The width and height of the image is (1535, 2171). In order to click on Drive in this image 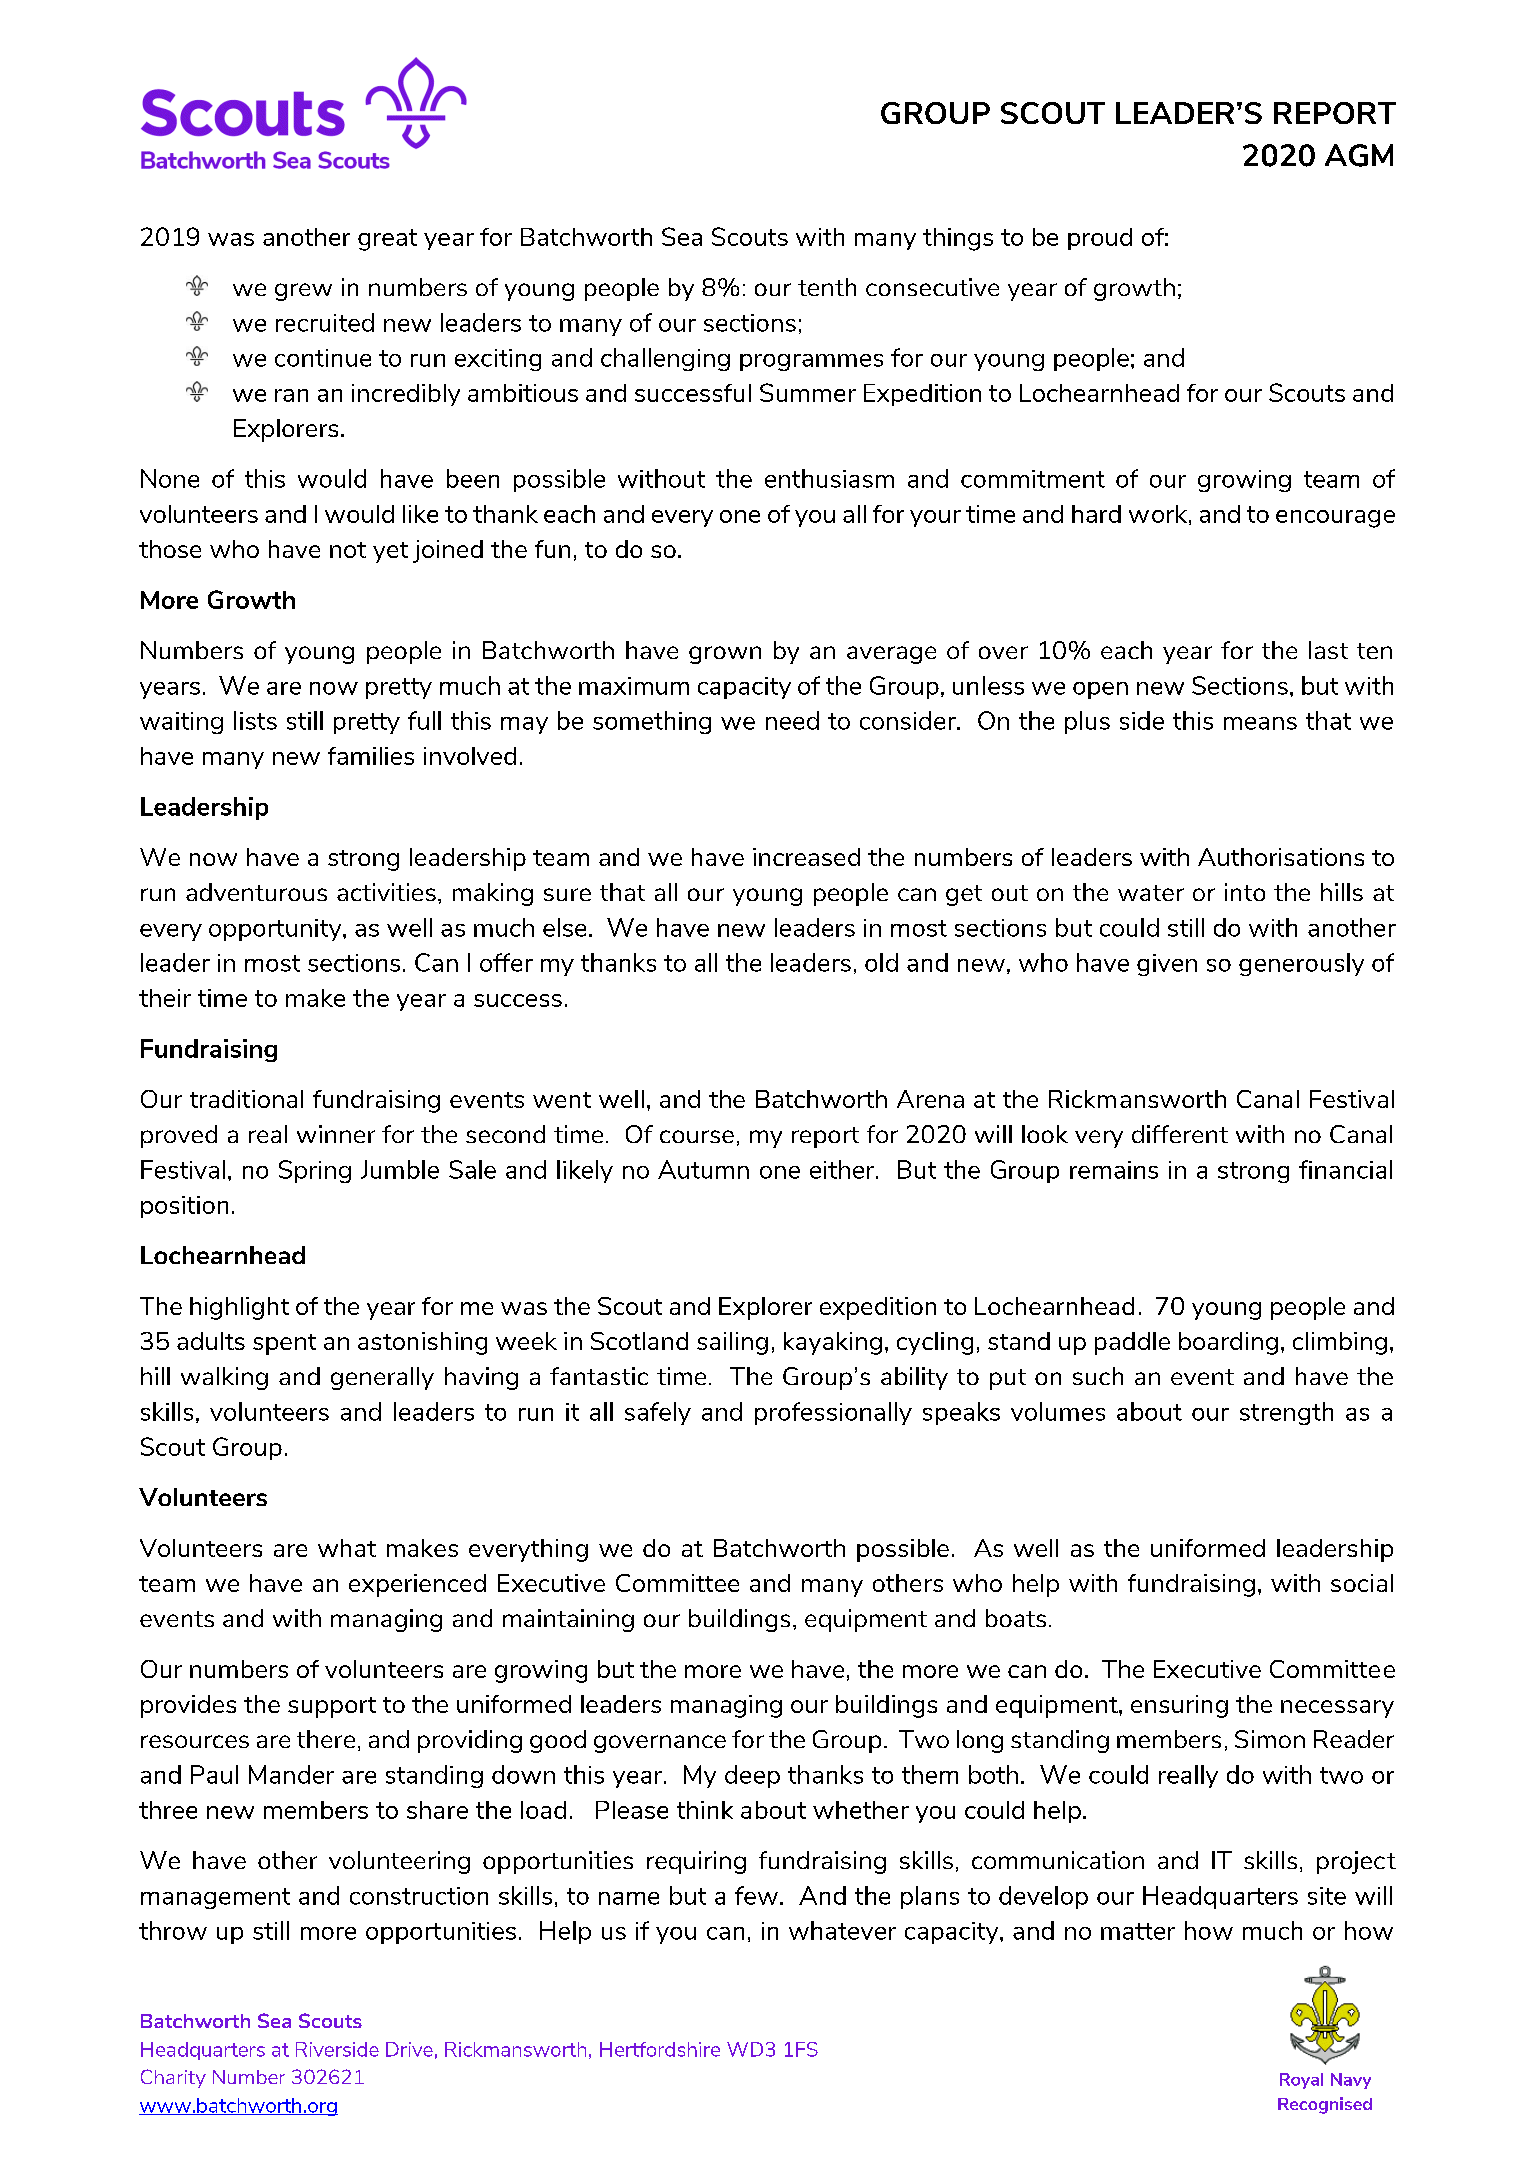, I will do `click(409, 2049)`.
